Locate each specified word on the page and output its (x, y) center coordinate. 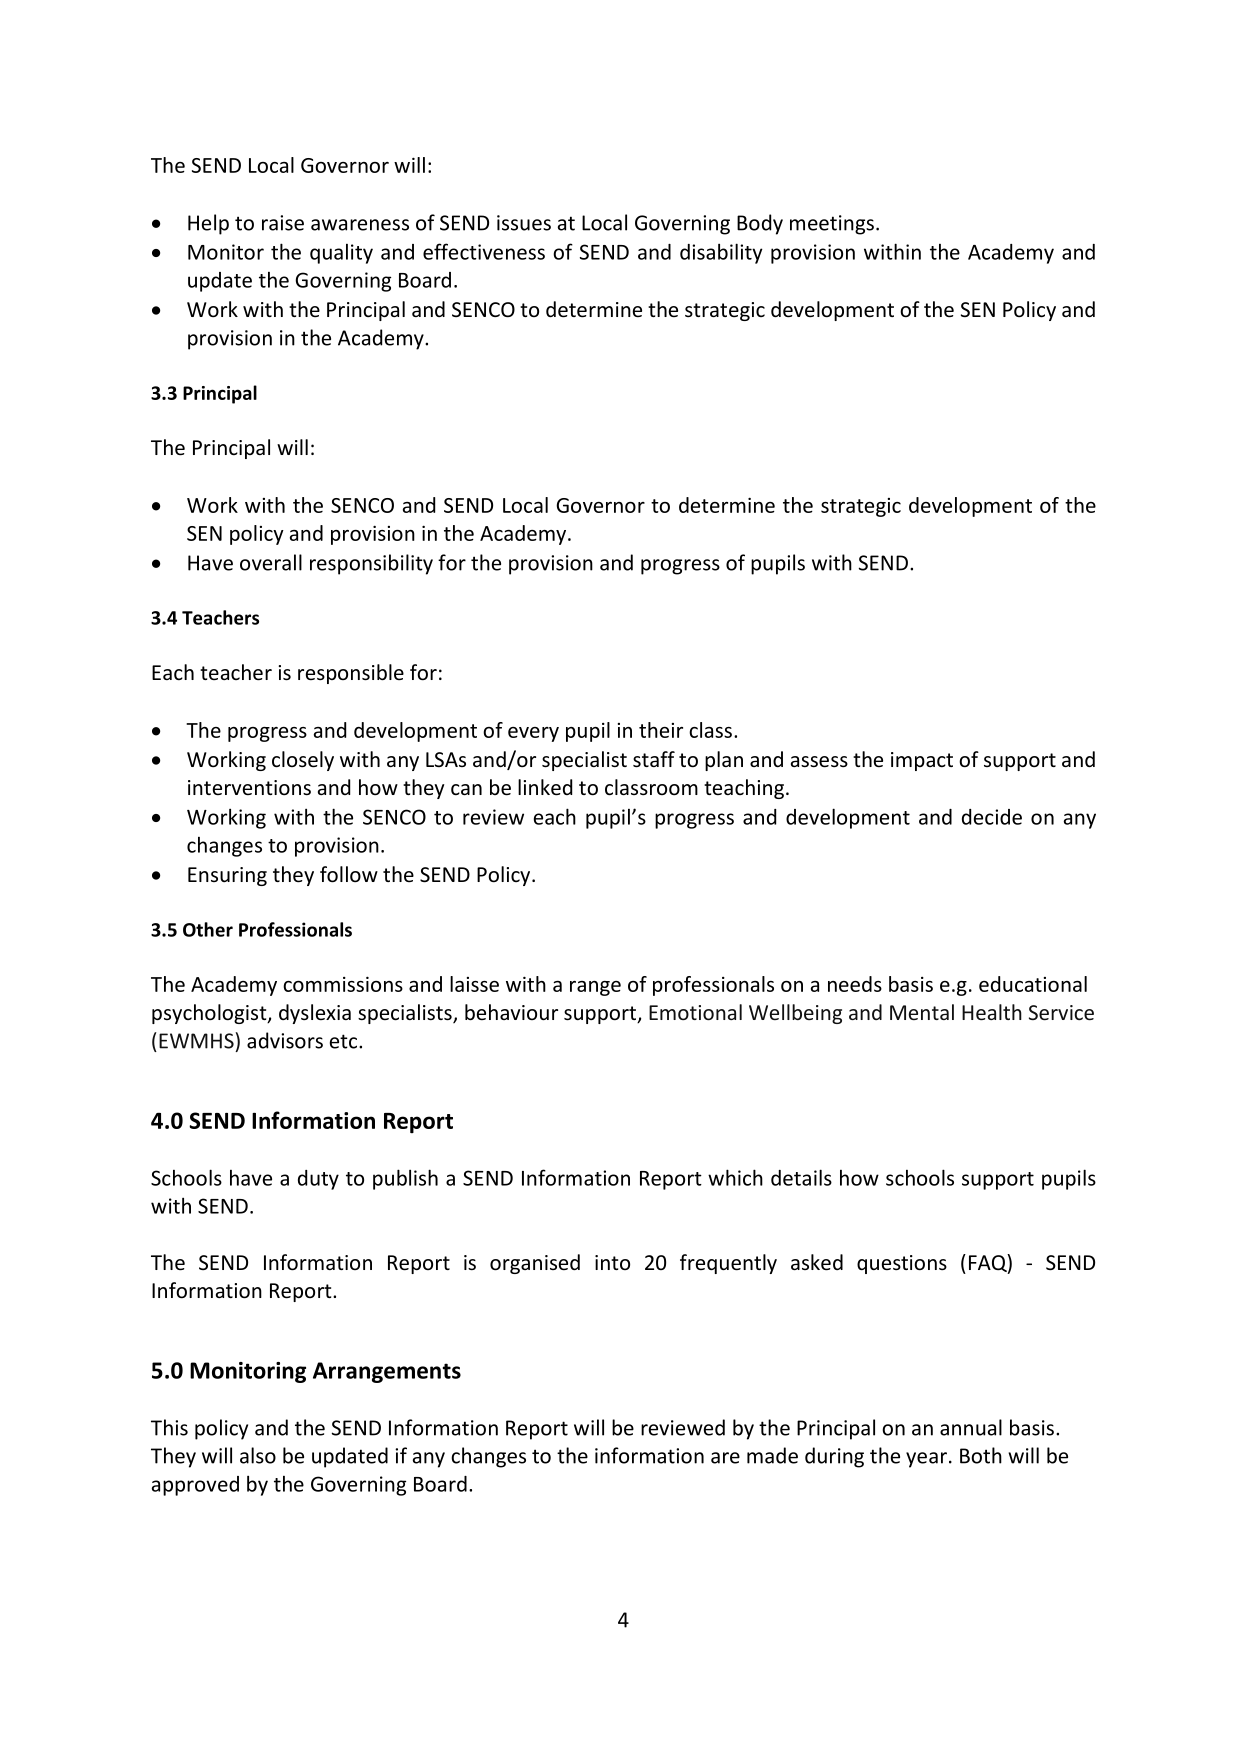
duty (318, 1180)
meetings (832, 225)
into (612, 1262)
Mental (922, 1012)
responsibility (371, 564)
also (258, 1455)
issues (524, 223)
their (661, 730)
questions (902, 1264)
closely (303, 761)
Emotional (695, 1012)
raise (283, 223)
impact (922, 761)
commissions (343, 984)
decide (992, 817)
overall (271, 562)
